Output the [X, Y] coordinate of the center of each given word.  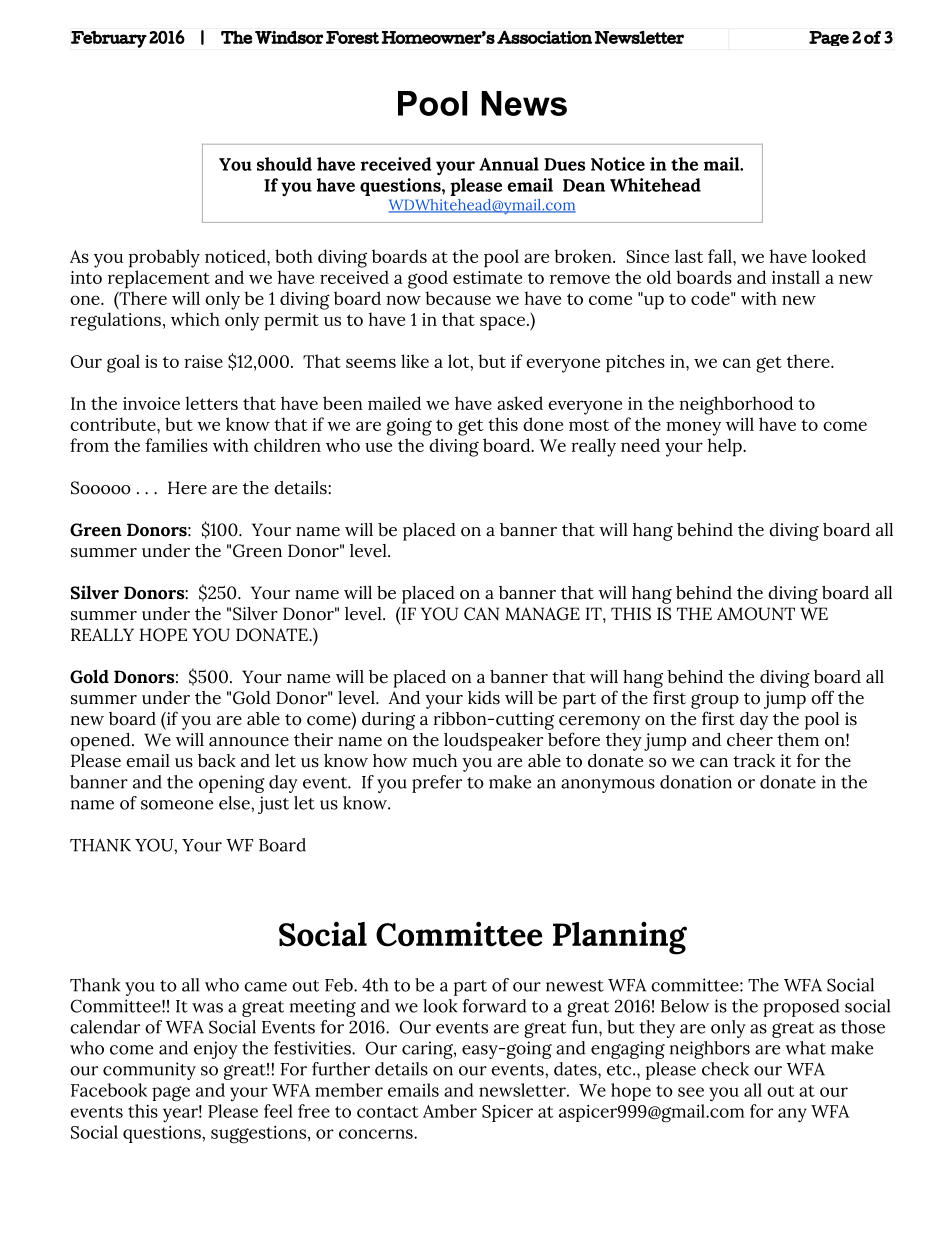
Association [544, 37]
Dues [564, 164]
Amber [450, 1111]
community [149, 1071]
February [109, 39]
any [792, 1115]
